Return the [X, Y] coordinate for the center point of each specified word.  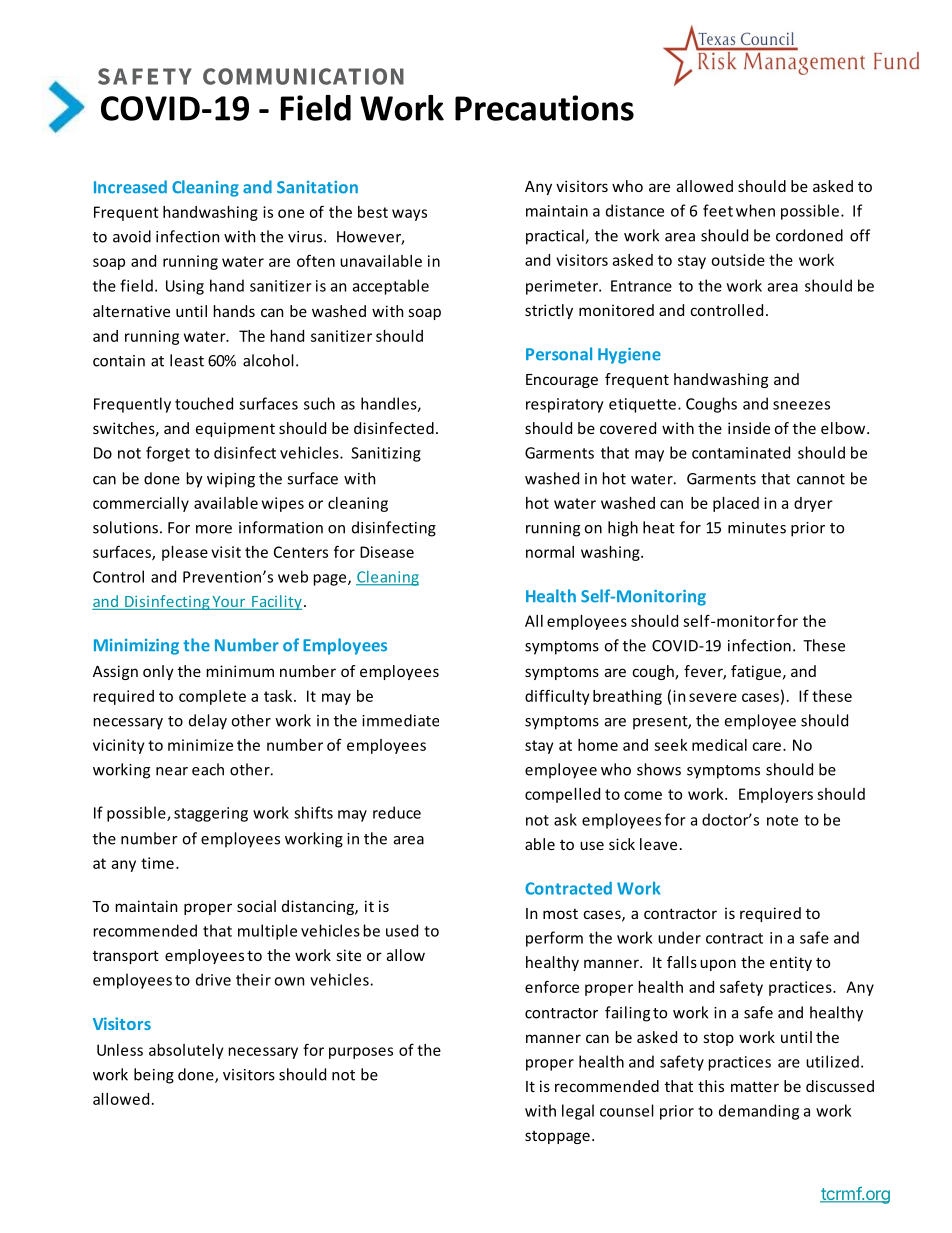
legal [578, 1112]
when [755, 210]
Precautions [544, 108]
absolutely [186, 1051]
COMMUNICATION [303, 76]
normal [550, 552]
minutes [757, 528]
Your [229, 603]
